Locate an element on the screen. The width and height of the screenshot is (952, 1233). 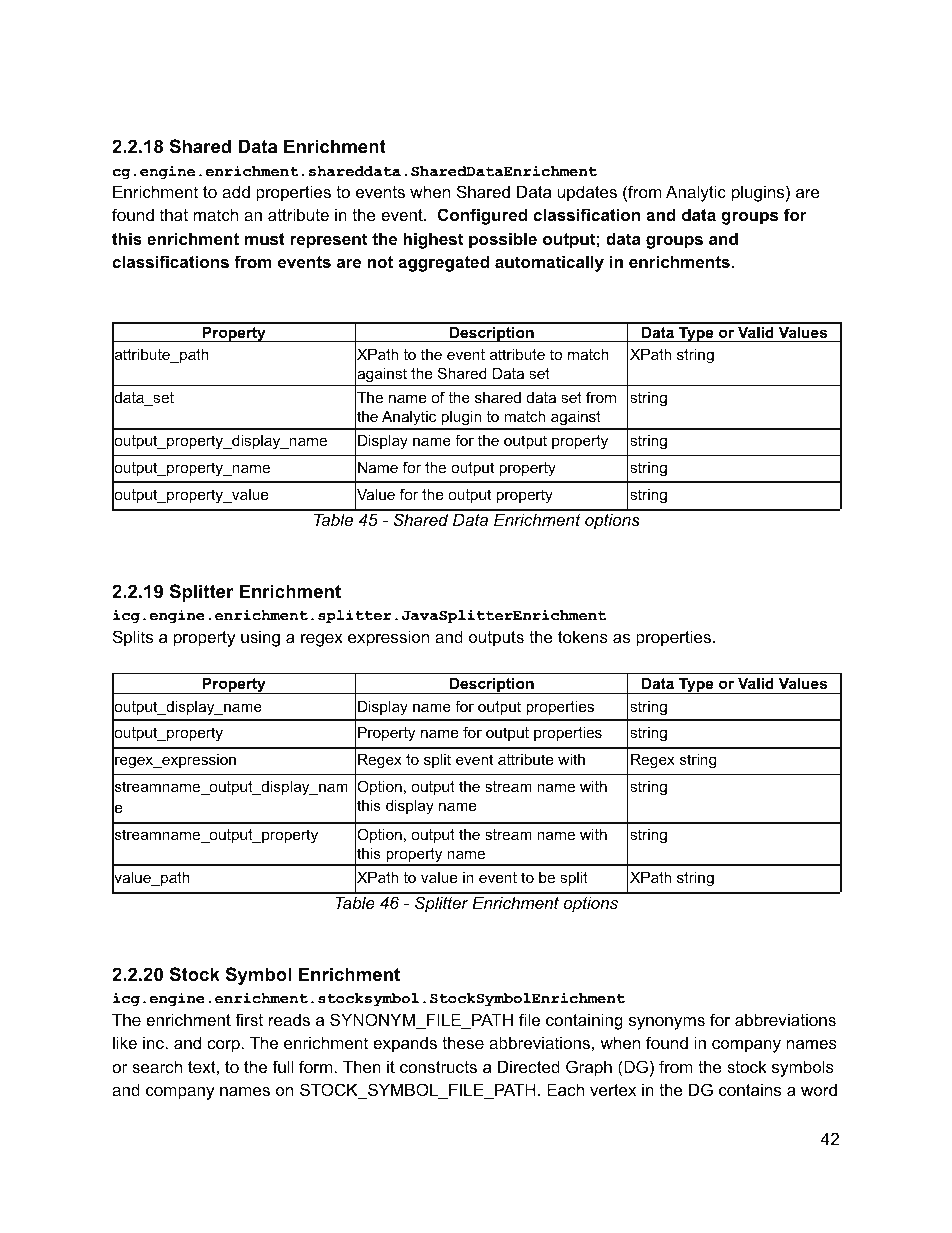
Configured is located at coordinates (482, 216).
